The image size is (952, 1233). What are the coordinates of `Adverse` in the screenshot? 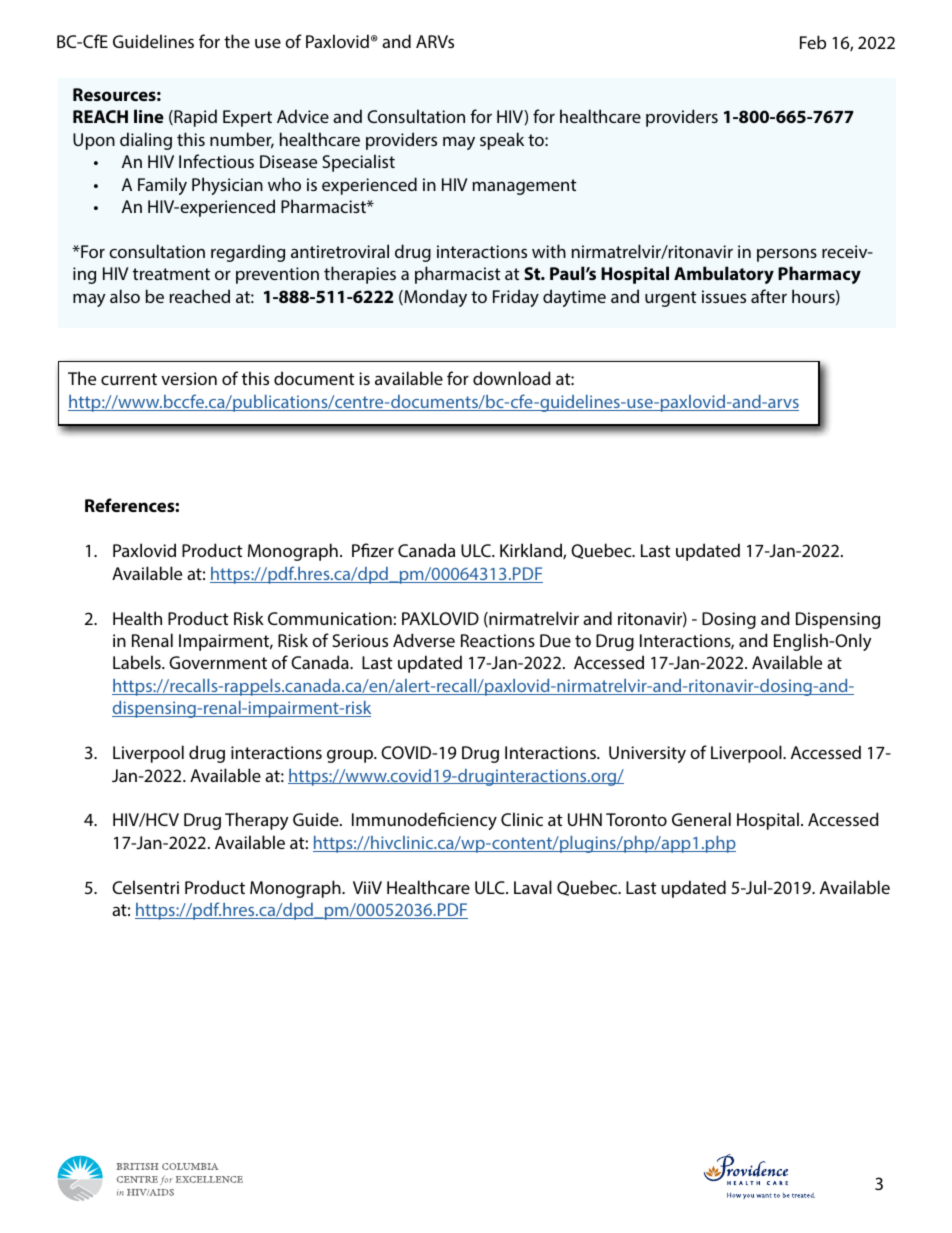 It's located at (424, 640).
